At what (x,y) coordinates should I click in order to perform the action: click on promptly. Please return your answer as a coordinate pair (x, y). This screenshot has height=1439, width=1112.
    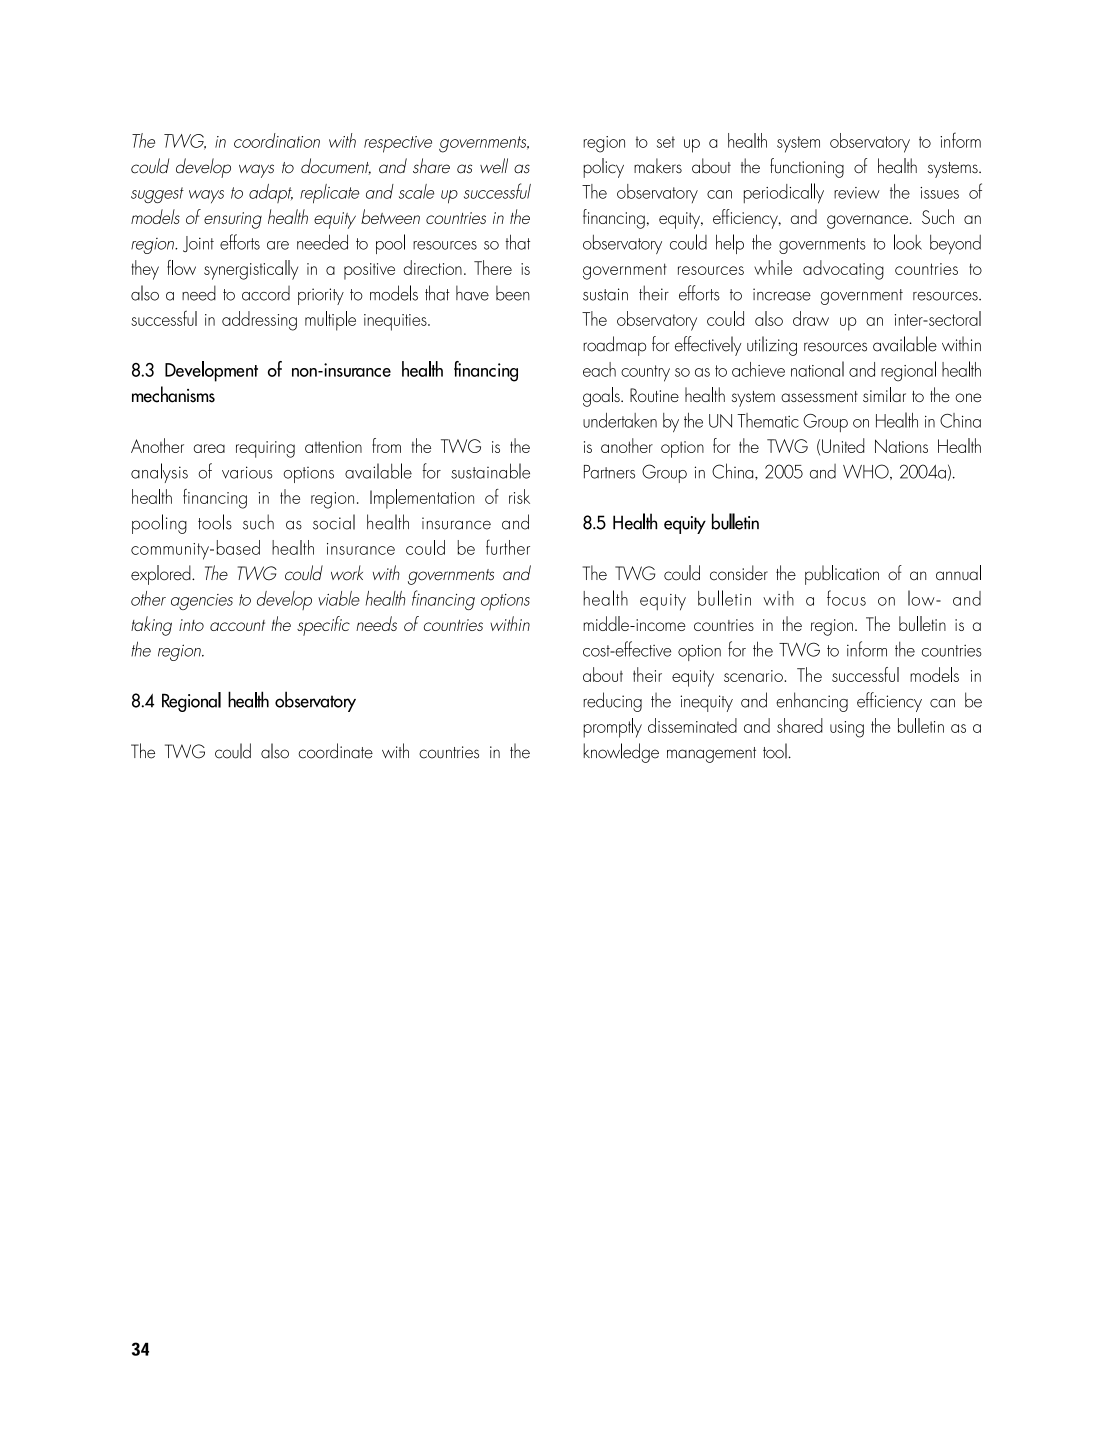
    Looking at the image, I should click on (612, 728).
